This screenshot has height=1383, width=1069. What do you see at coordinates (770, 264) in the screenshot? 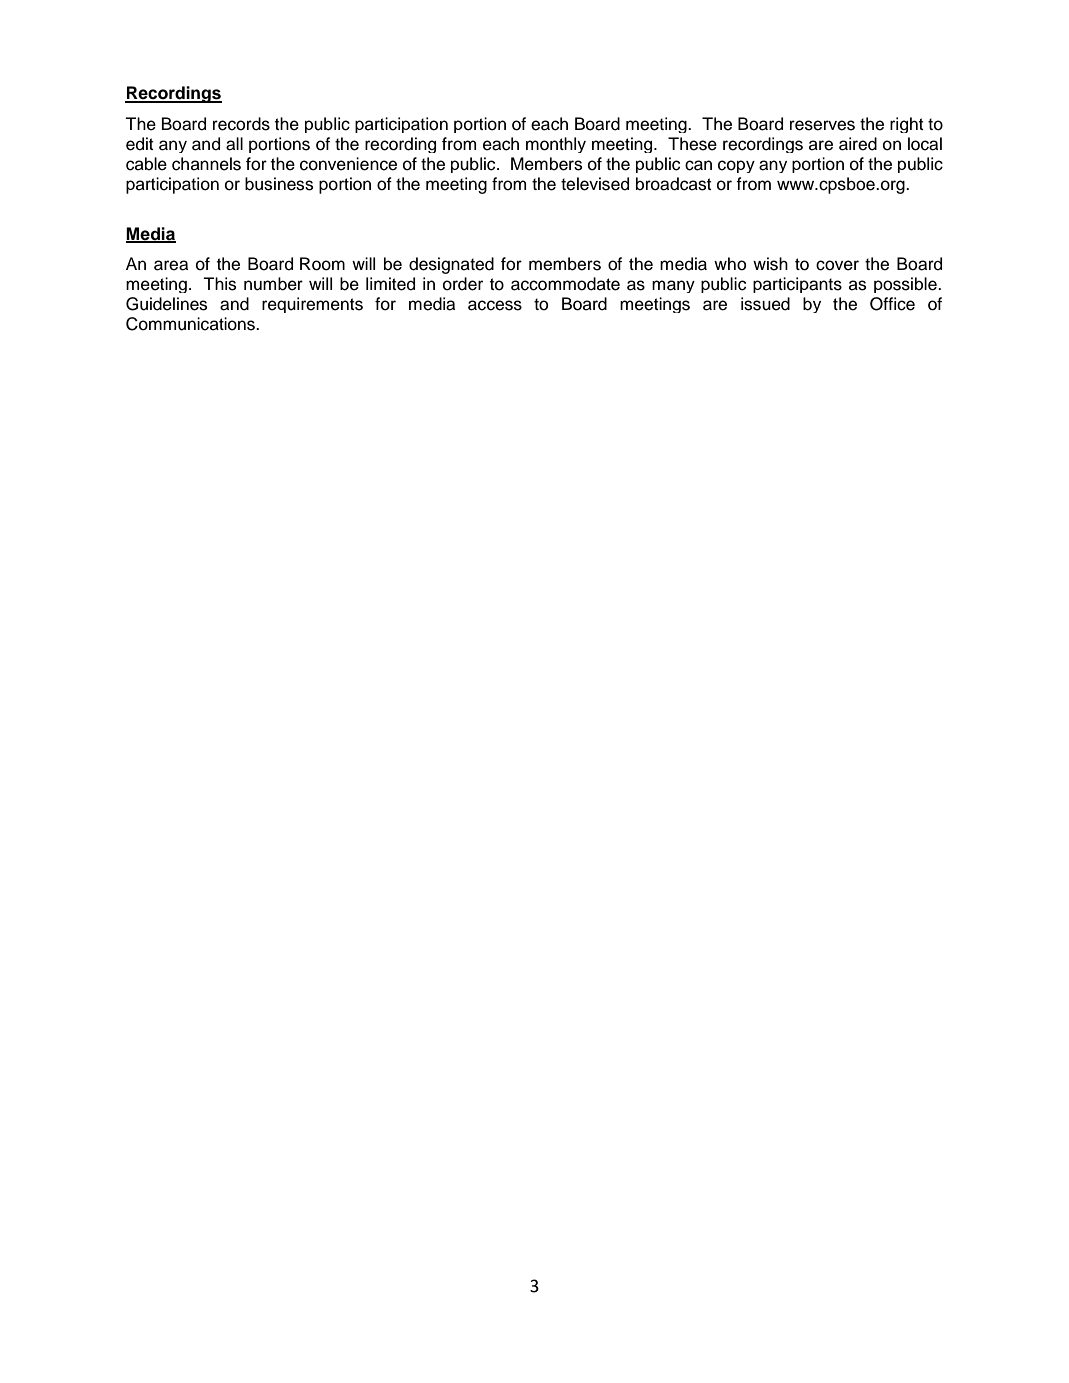
I see `wish` at bounding box center [770, 264].
